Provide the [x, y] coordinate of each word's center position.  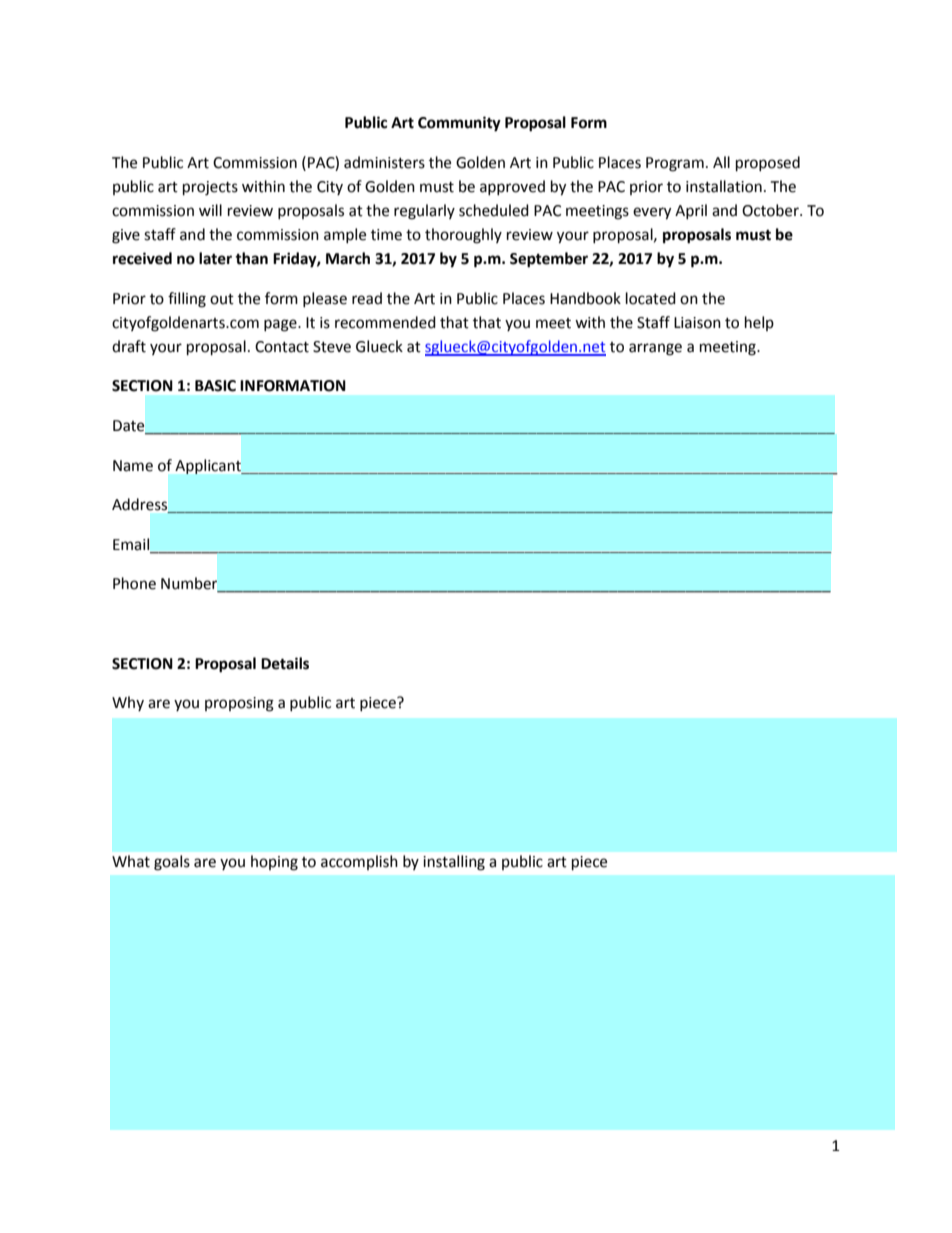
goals [172, 863]
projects [210, 188]
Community [459, 124]
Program [675, 164]
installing [454, 863]
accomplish [359, 862]
